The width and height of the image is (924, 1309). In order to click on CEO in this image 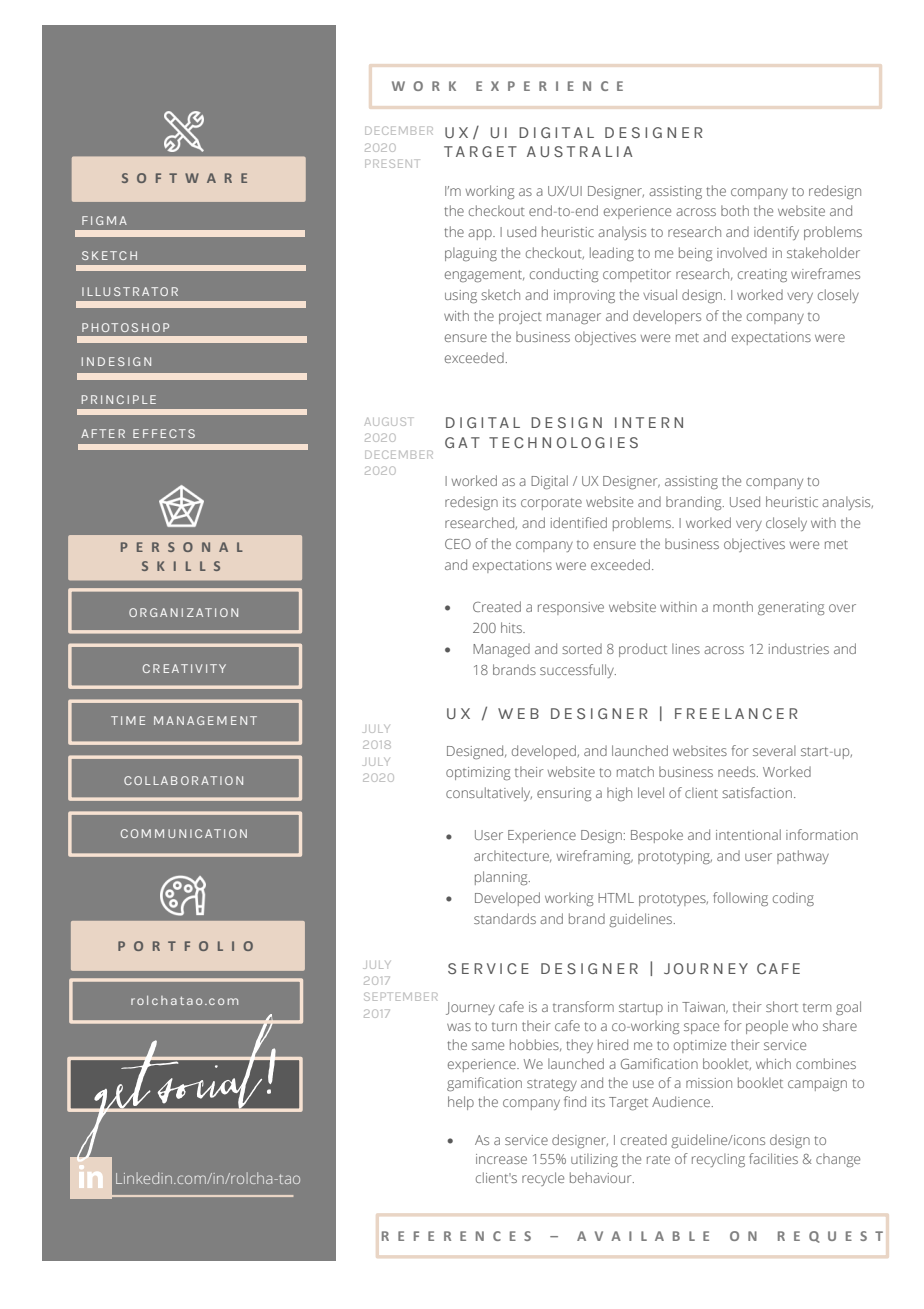, I will do `click(458, 544)`.
